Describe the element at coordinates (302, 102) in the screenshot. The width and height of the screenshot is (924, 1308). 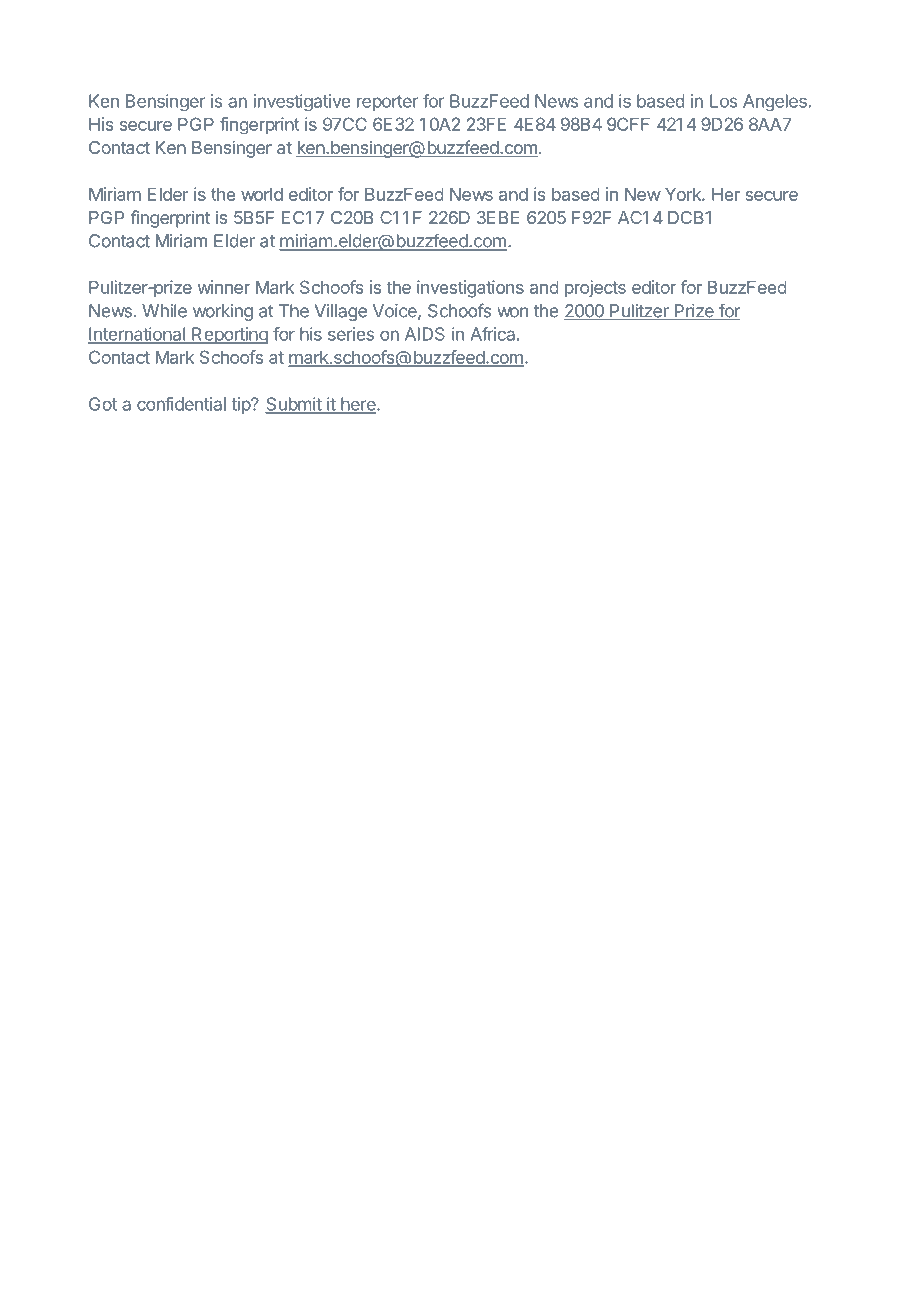
I see `investigative` at that location.
